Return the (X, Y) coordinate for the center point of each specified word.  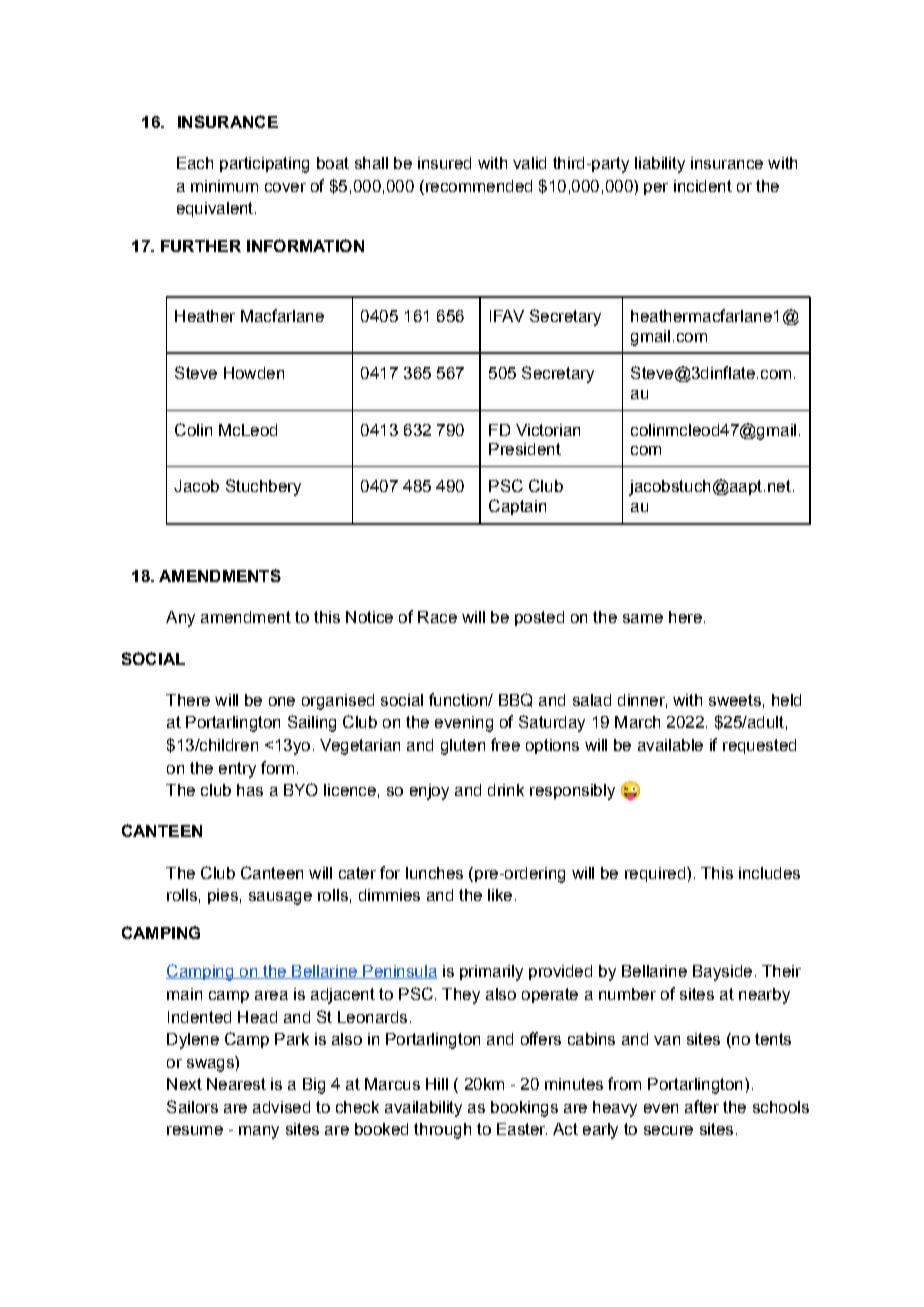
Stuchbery (263, 487)
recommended (477, 186)
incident (703, 186)
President (525, 449)
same (643, 618)
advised (281, 1107)
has (250, 790)
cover (285, 187)
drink (506, 790)
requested (759, 746)
